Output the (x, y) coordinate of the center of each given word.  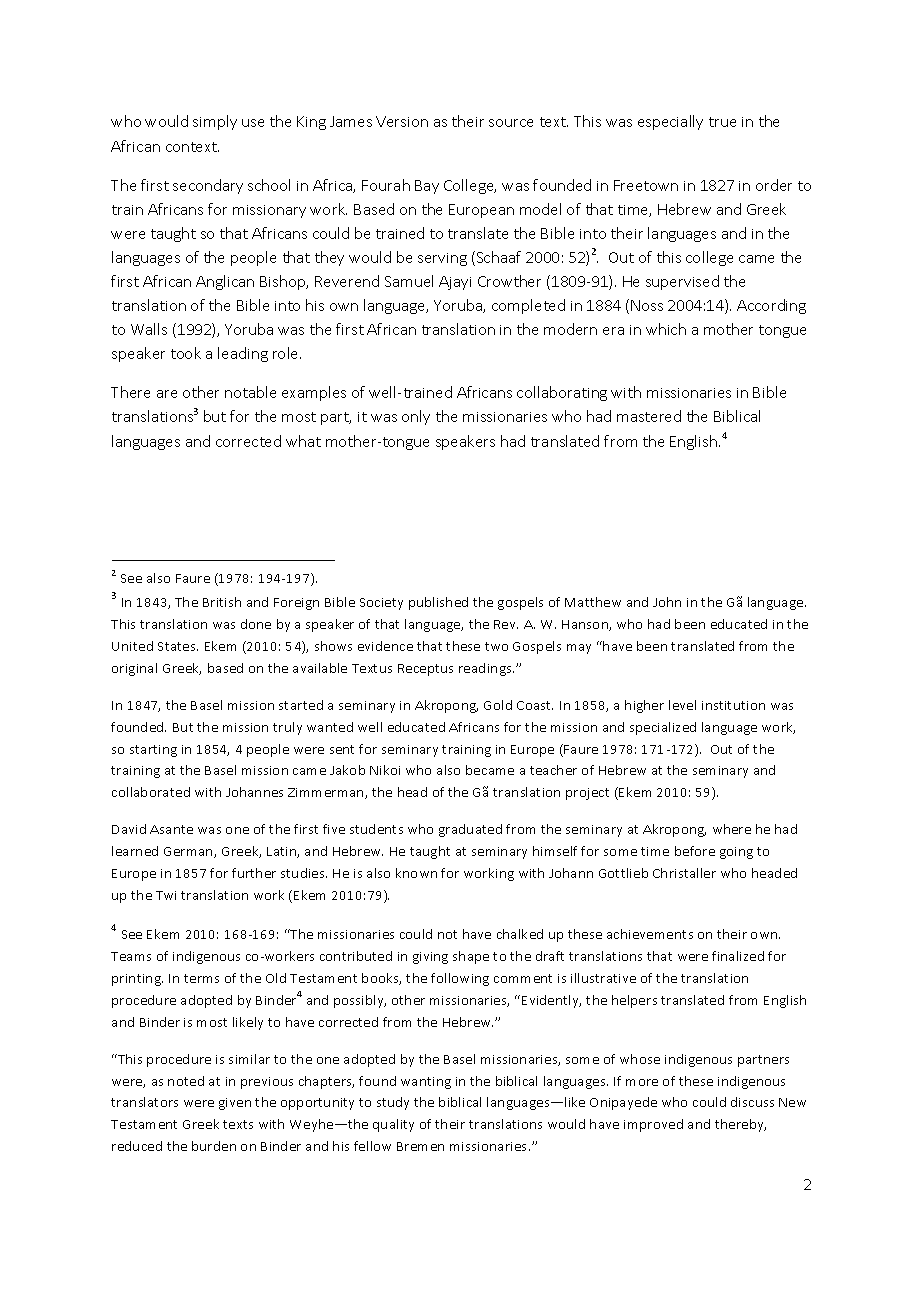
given (235, 1104)
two (496, 646)
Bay (427, 187)
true (722, 122)
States (178, 646)
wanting (426, 1083)
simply (215, 122)
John (667, 602)
